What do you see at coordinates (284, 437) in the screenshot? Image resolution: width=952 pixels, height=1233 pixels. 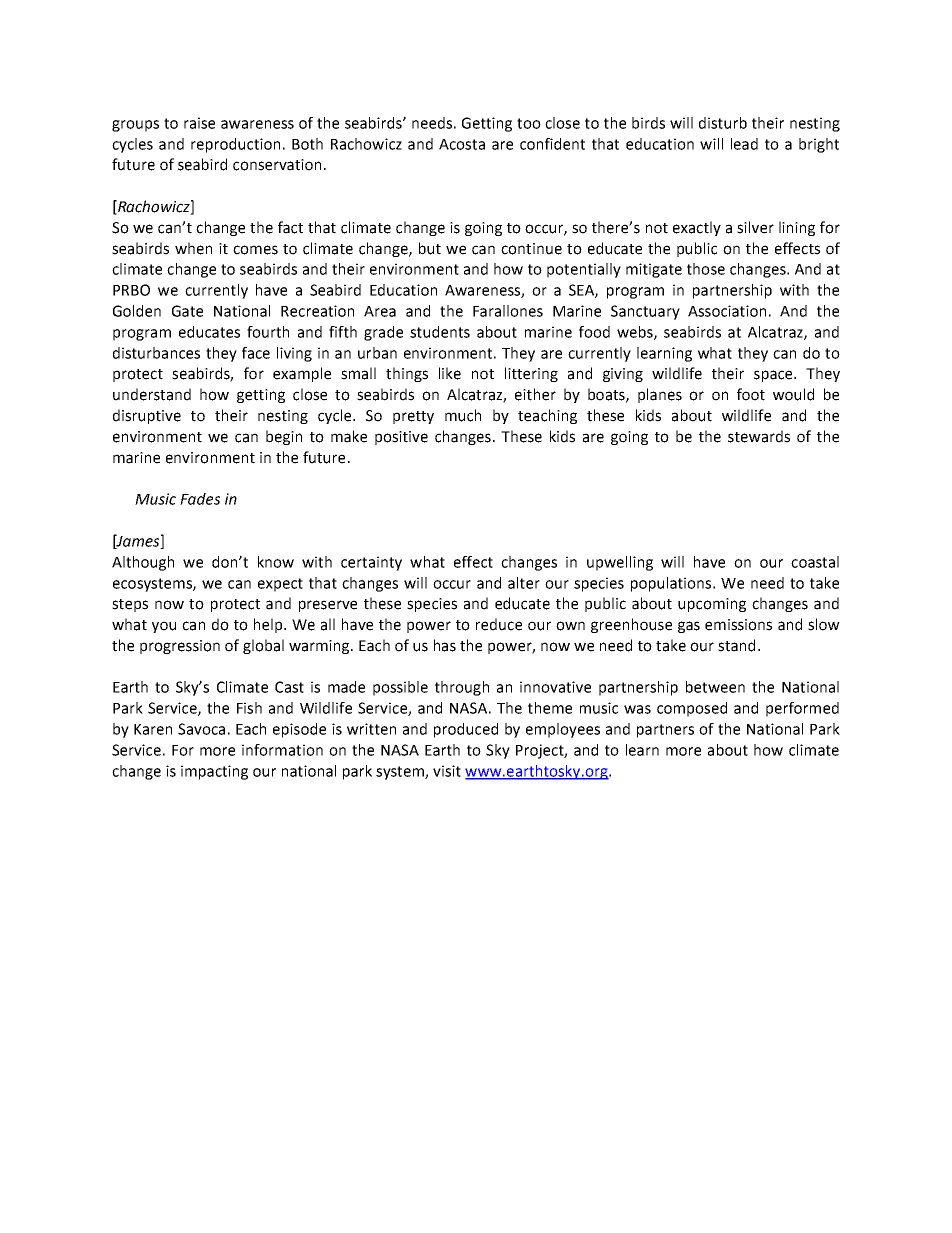 I see `begin` at bounding box center [284, 437].
